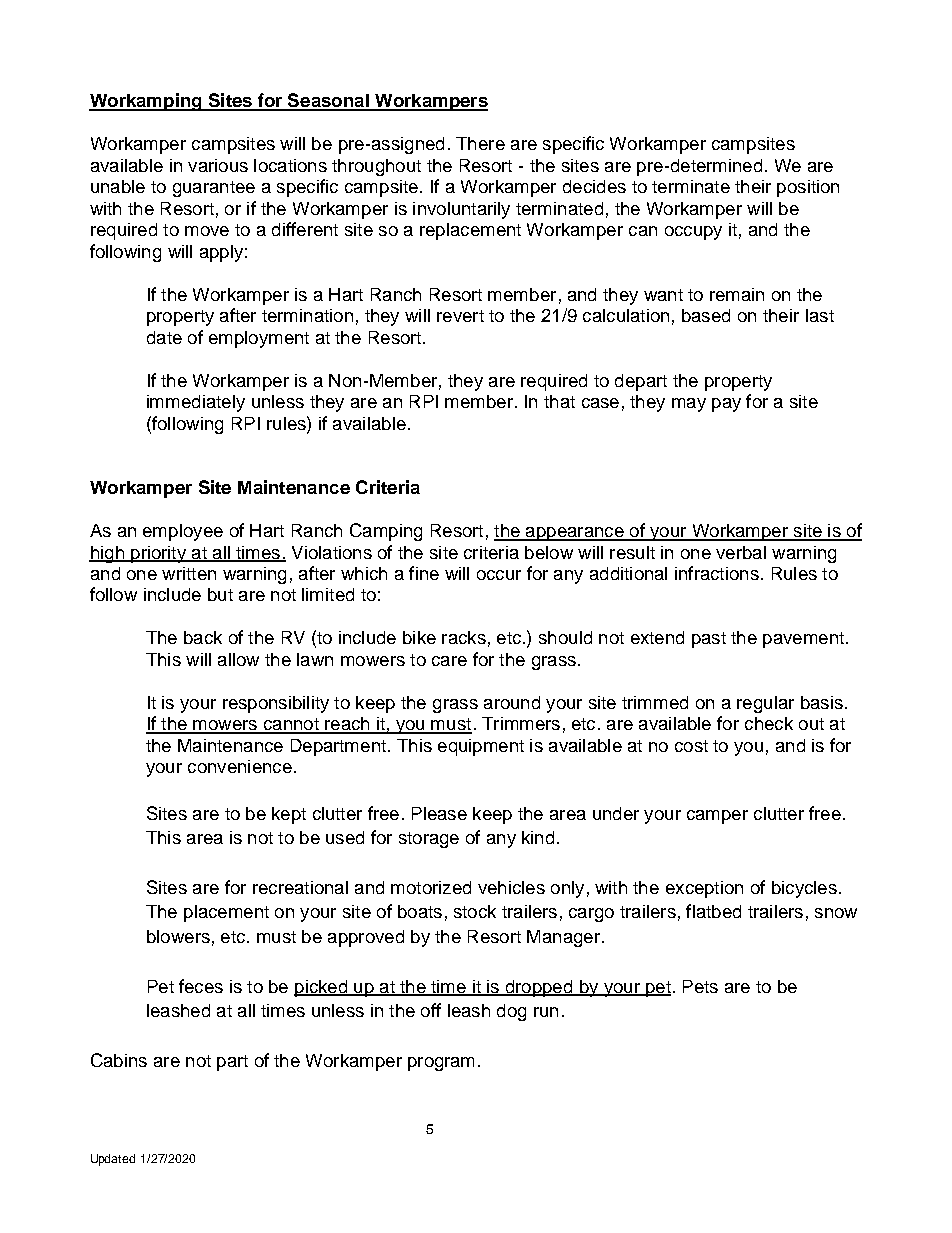 Image resolution: width=952 pixels, height=1233 pixels. I want to click on that, so click(559, 401).
